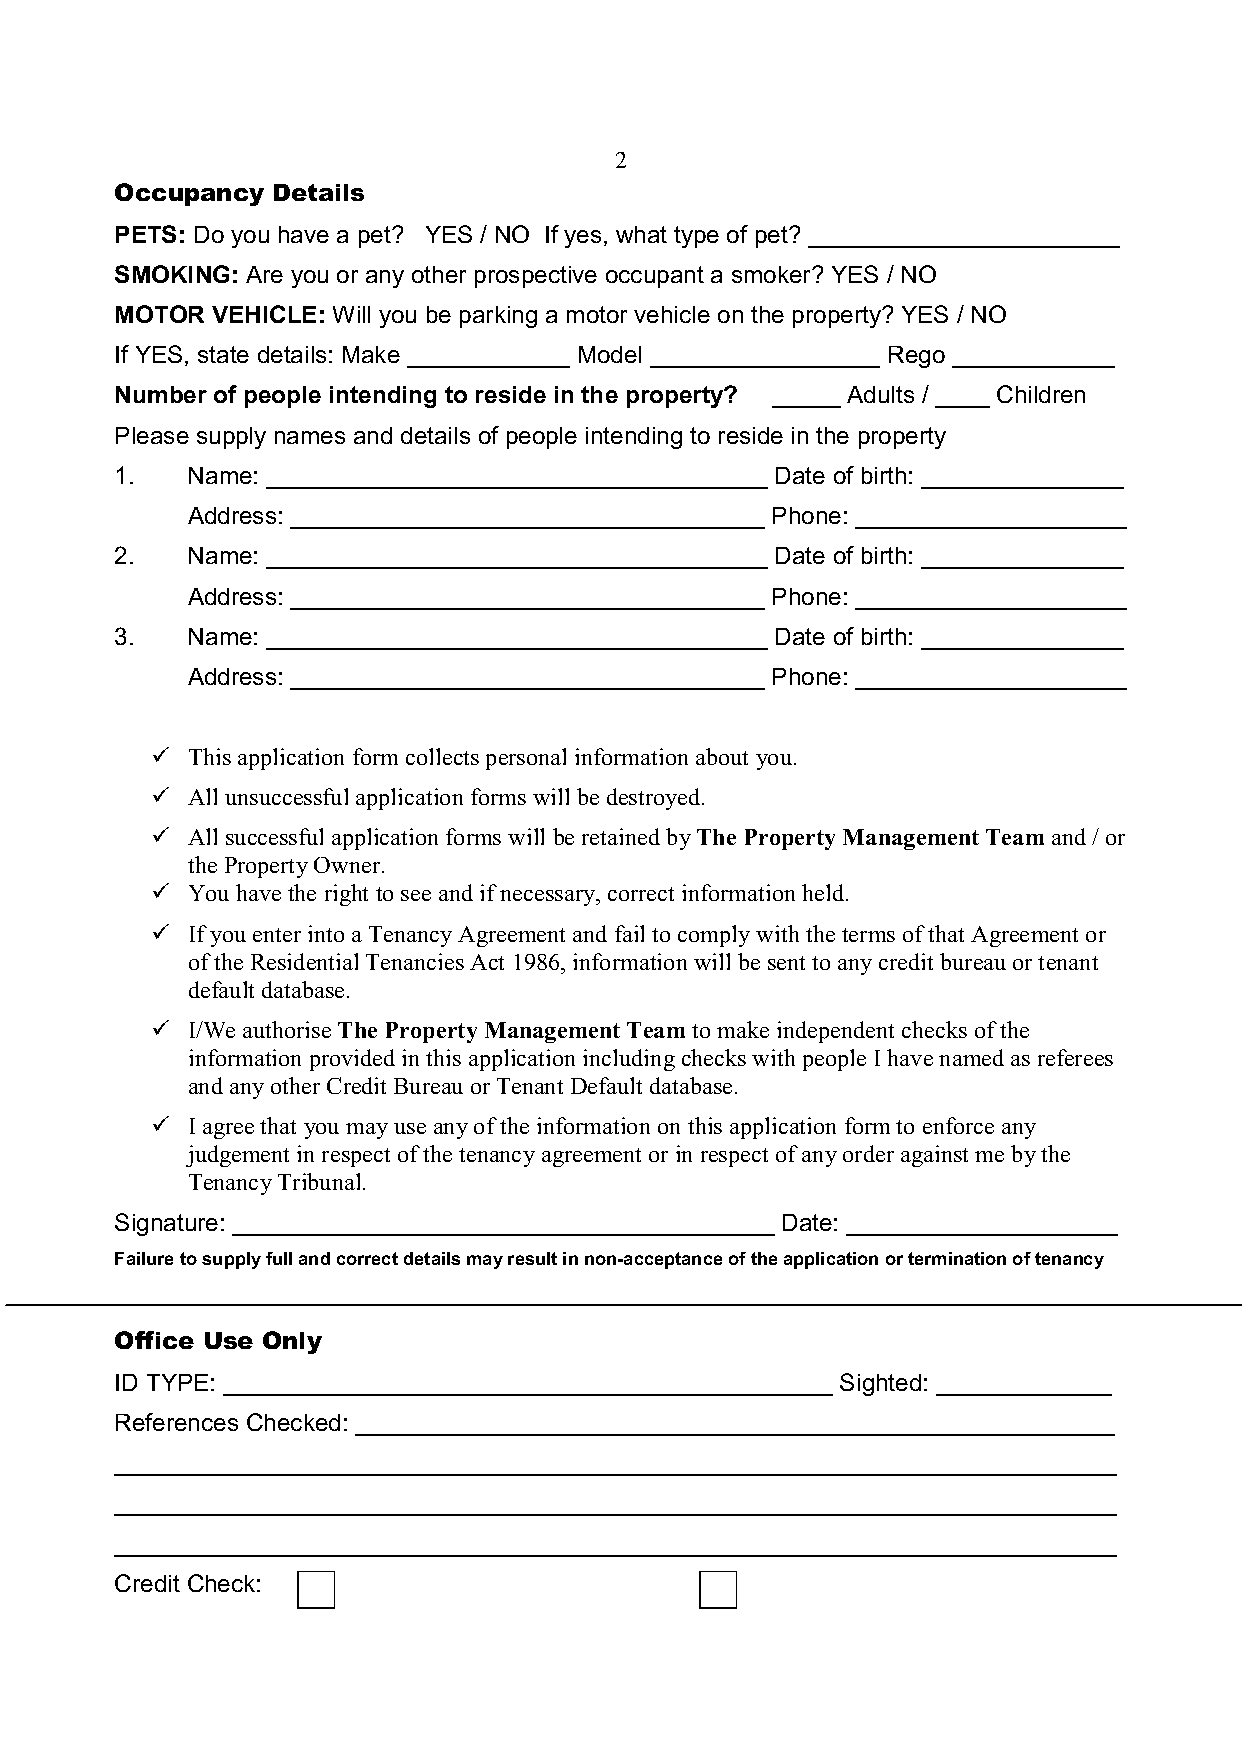 Image resolution: width=1242 pixels, height=1756 pixels. I want to click on held, so click(824, 892).
